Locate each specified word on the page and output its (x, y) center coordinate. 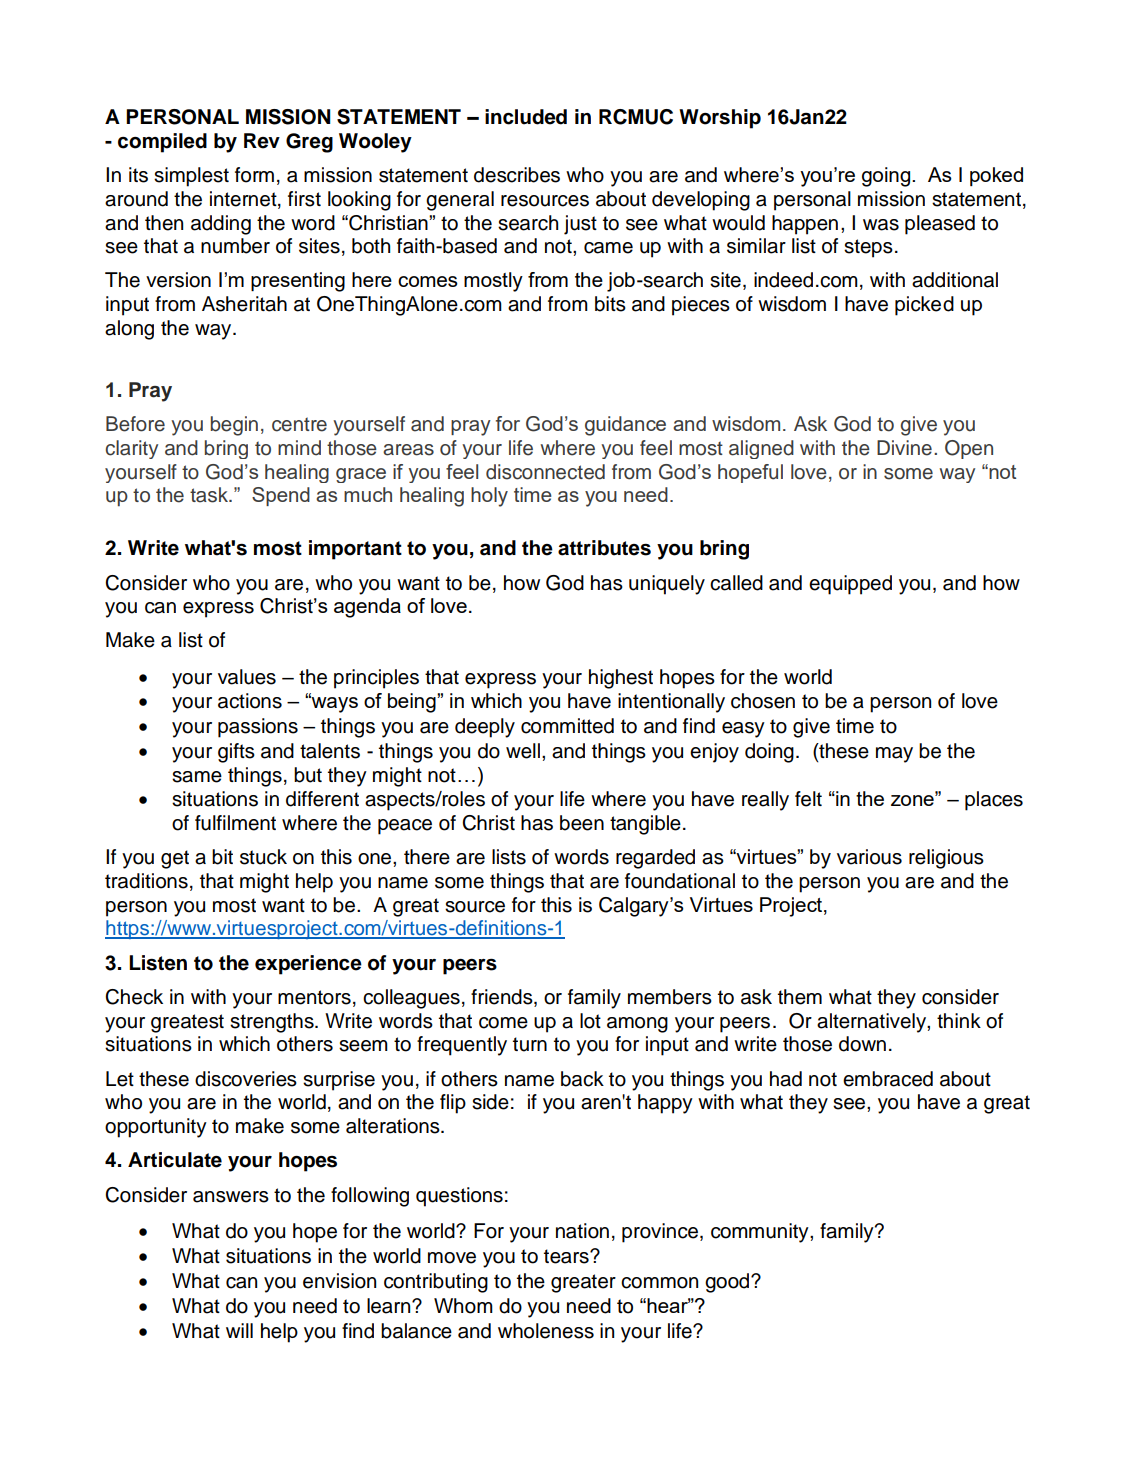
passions (258, 728)
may (894, 755)
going (887, 177)
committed (567, 726)
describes (517, 175)
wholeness (546, 1331)
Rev (262, 141)
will (239, 1330)
